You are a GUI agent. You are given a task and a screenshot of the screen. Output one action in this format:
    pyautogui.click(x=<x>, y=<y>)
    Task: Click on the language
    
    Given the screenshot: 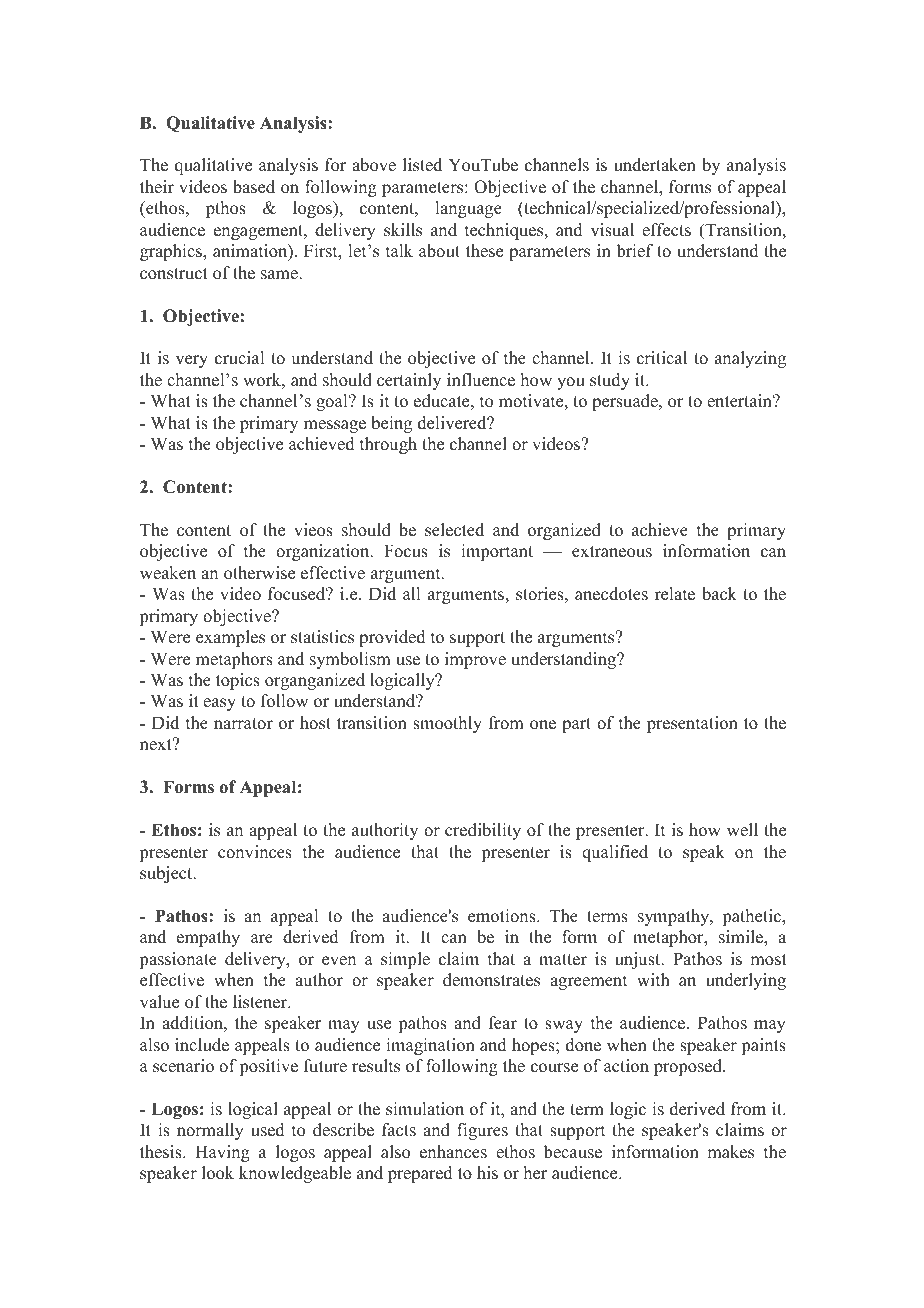 What is the action you would take?
    pyautogui.click(x=468, y=209)
